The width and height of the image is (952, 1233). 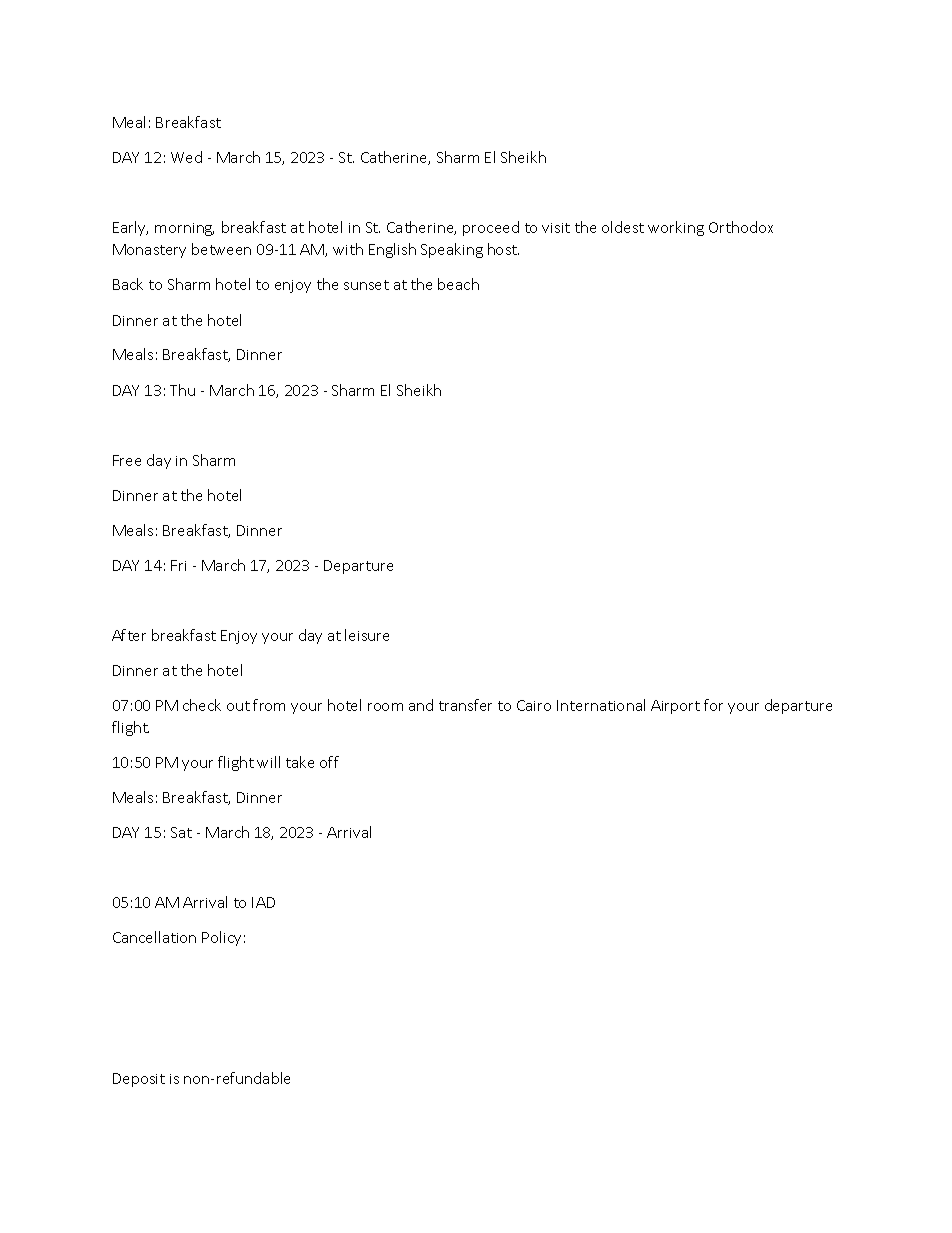 What do you see at coordinates (268, 762) in the image?
I see `will` at bounding box center [268, 762].
